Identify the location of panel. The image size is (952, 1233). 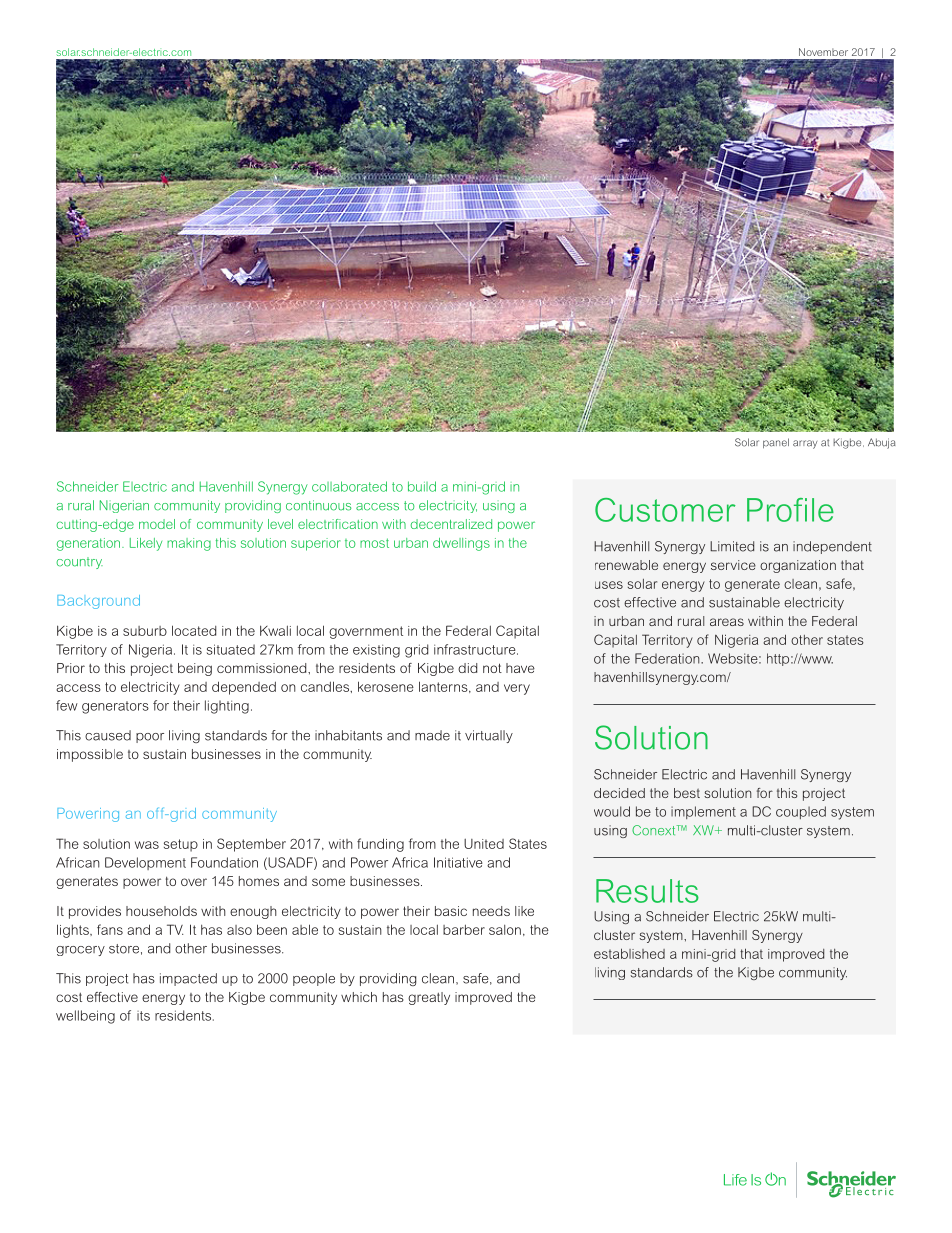
(776, 443).
